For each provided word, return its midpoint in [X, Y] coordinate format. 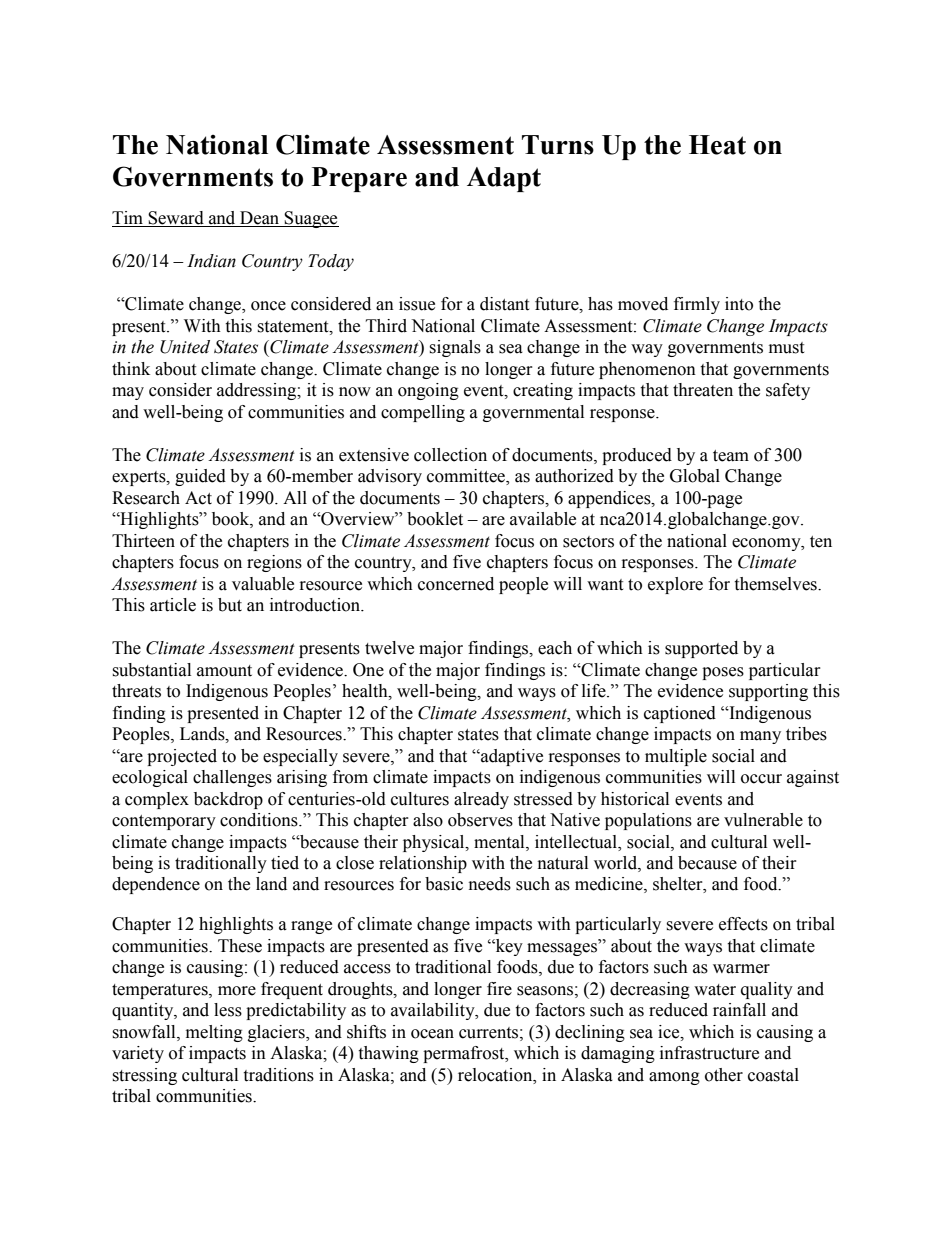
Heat [717, 145]
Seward [176, 219]
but [230, 605]
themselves [776, 584]
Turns [558, 145]
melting [214, 1033]
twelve [389, 648]
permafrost [465, 1054]
